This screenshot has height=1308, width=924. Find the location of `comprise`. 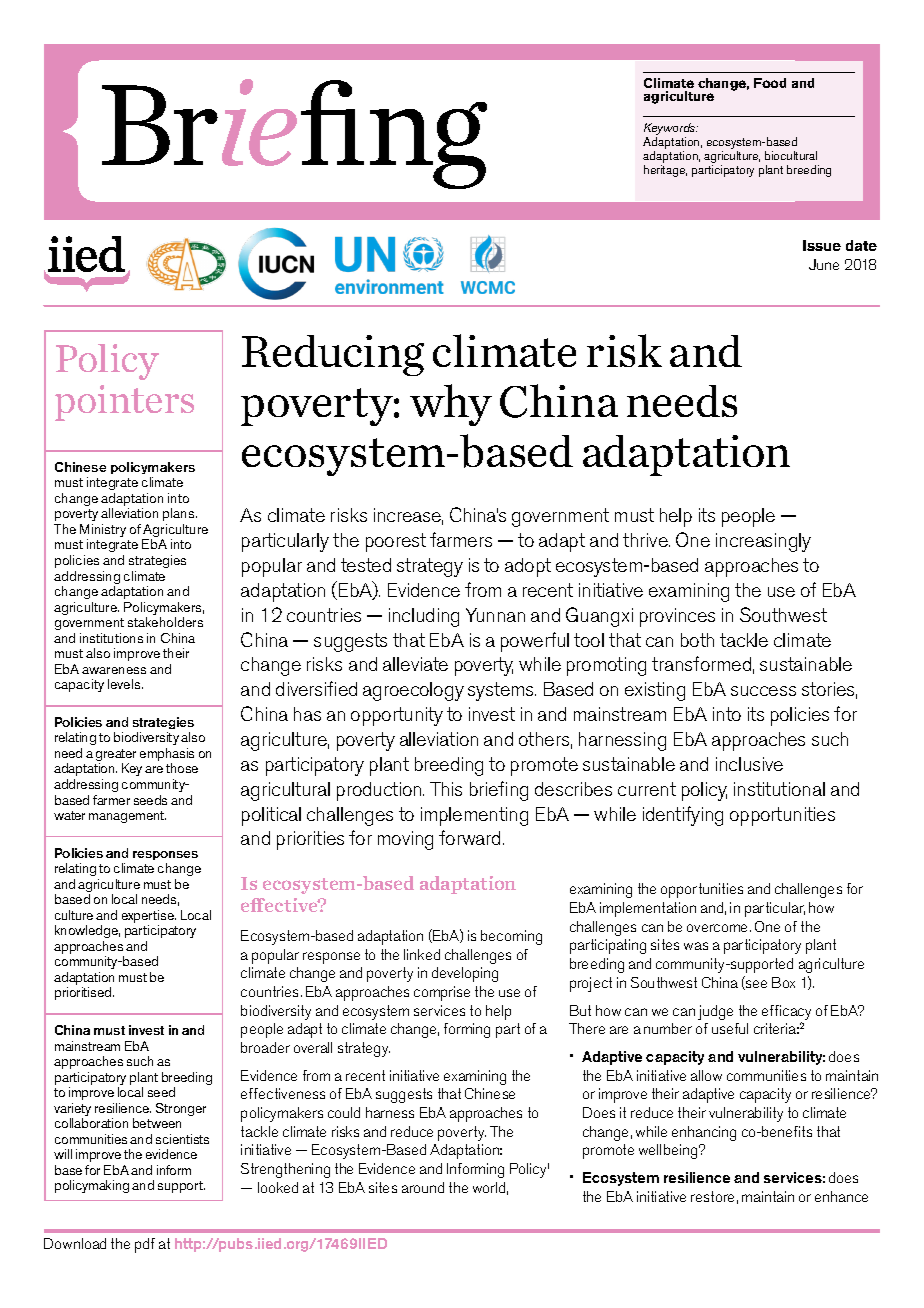

comprise is located at coordinates (442, 993).
